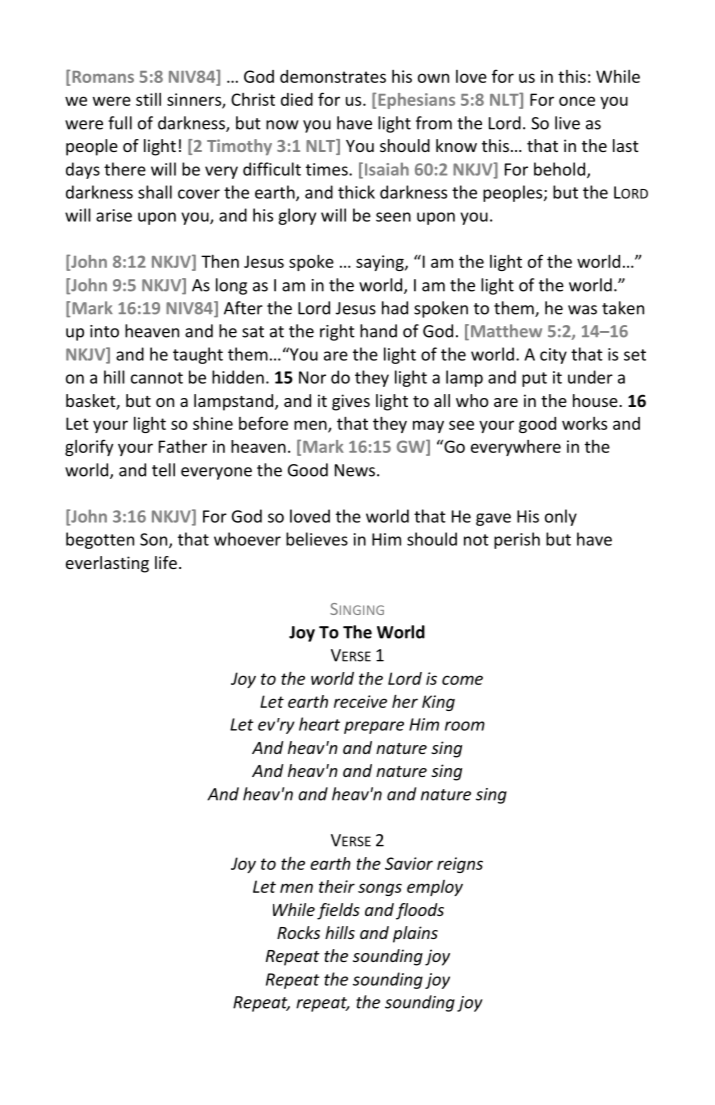  I want to click on still, so click(148, 99).
